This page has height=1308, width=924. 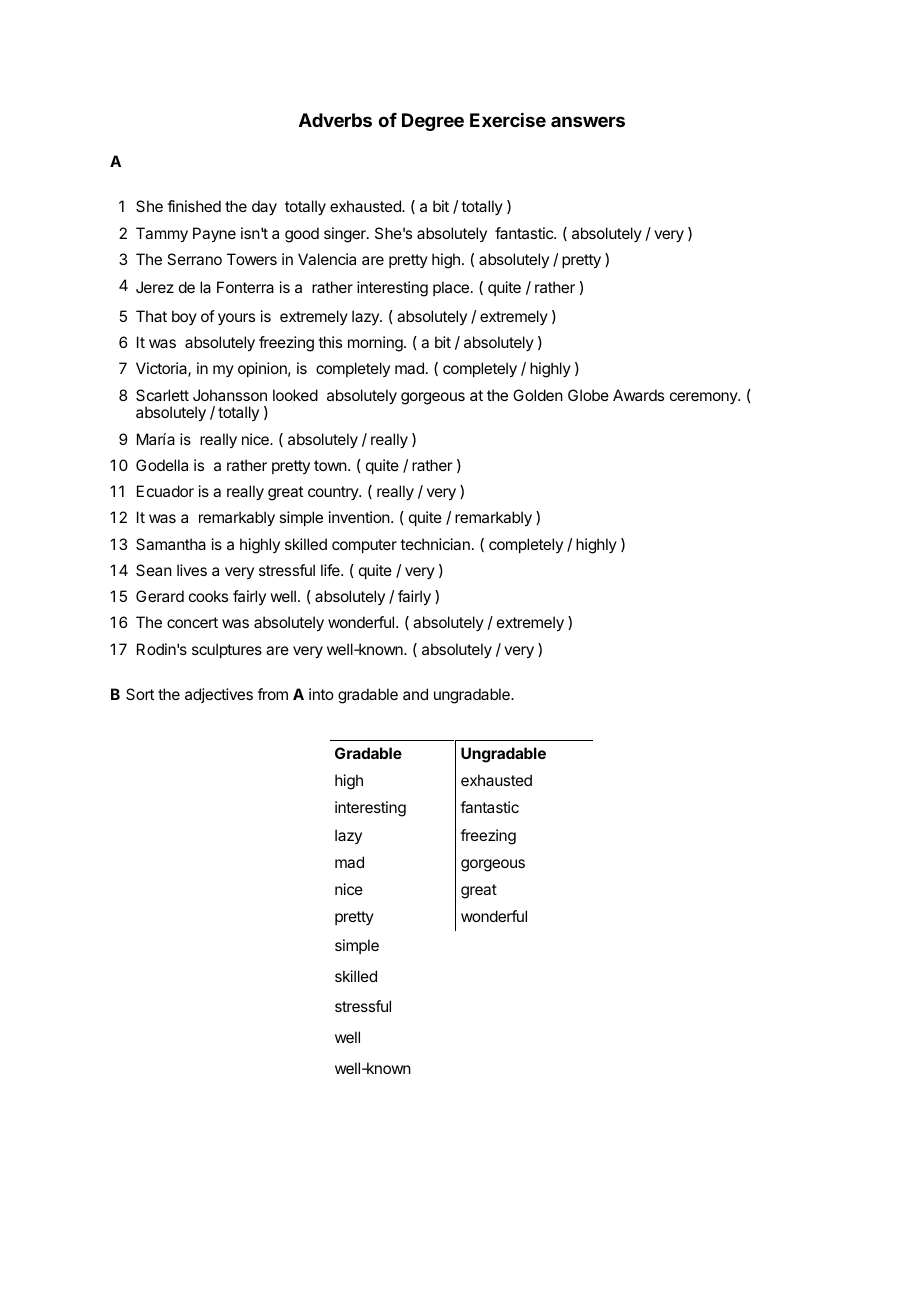 What do you see at coordinates (588, 121) in the page?
I see `answers` at bounding box center [588, 121].
